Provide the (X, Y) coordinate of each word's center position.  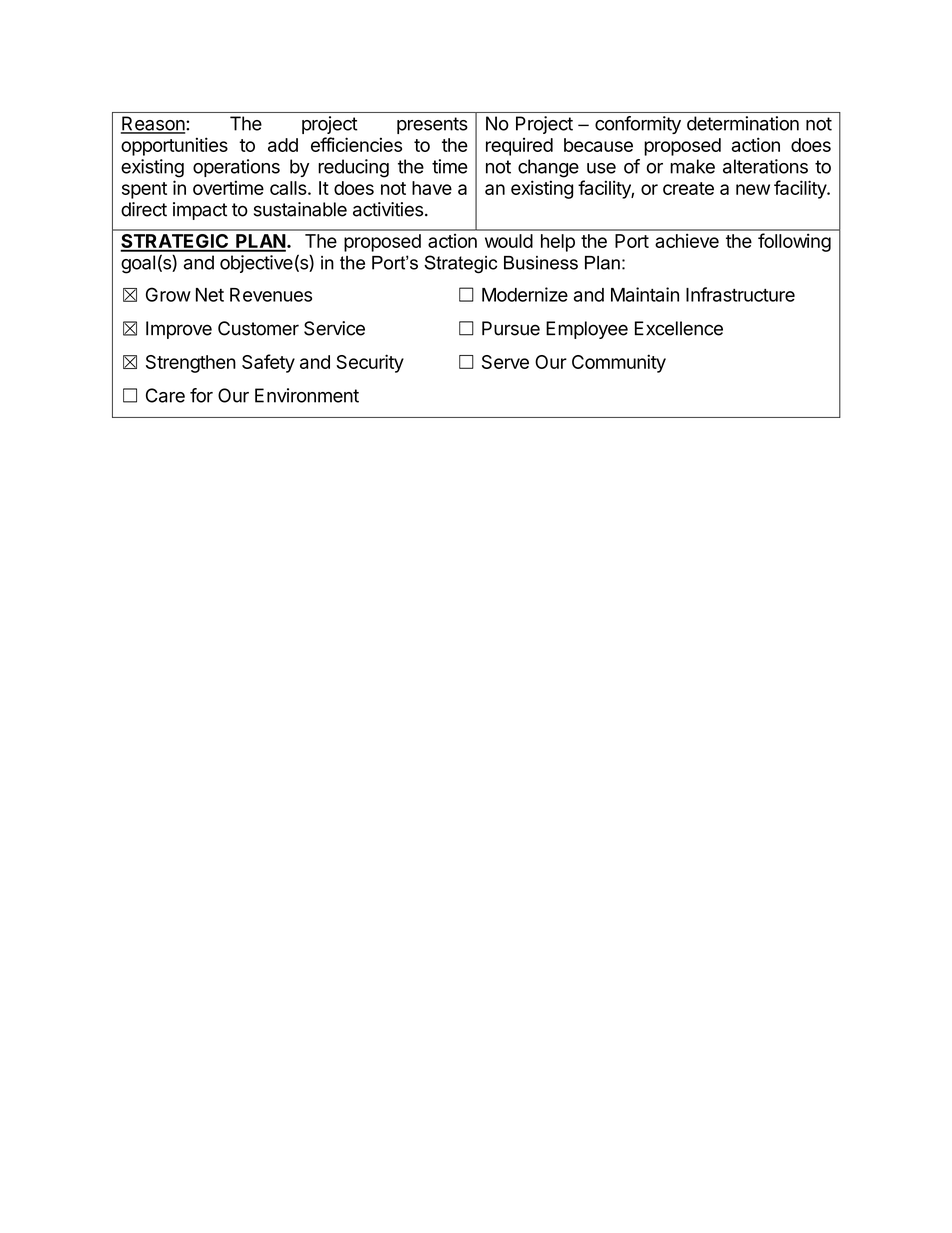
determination (743, 123)
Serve (505, 362)
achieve (687, 240)
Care (165, 395)
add (283, 145)
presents (432, 125)
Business (541, 263)
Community (619, 363)
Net (210, 295)
